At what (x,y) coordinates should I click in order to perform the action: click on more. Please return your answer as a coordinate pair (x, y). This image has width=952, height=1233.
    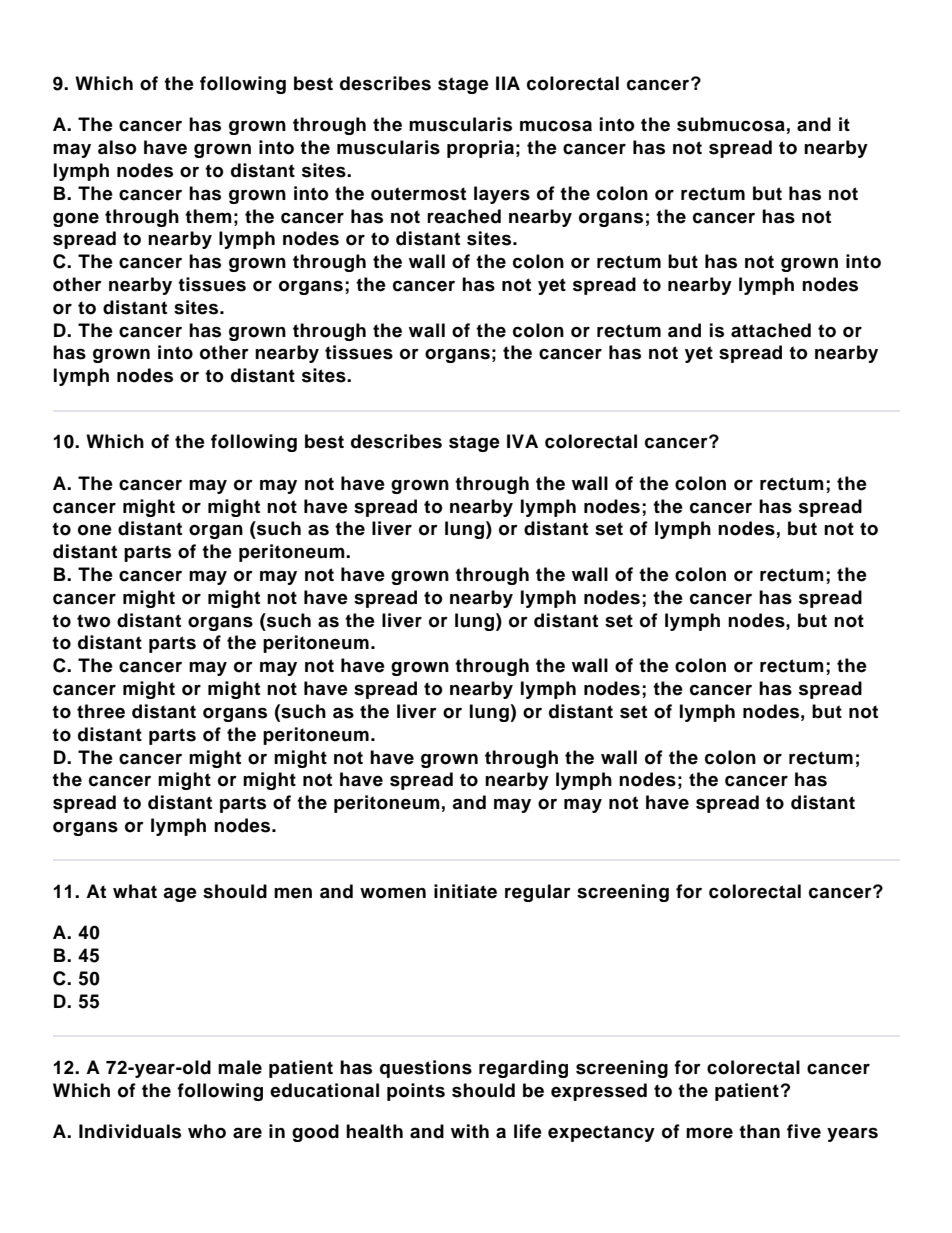
    Looking at the image, I should click on (709, 1133).
